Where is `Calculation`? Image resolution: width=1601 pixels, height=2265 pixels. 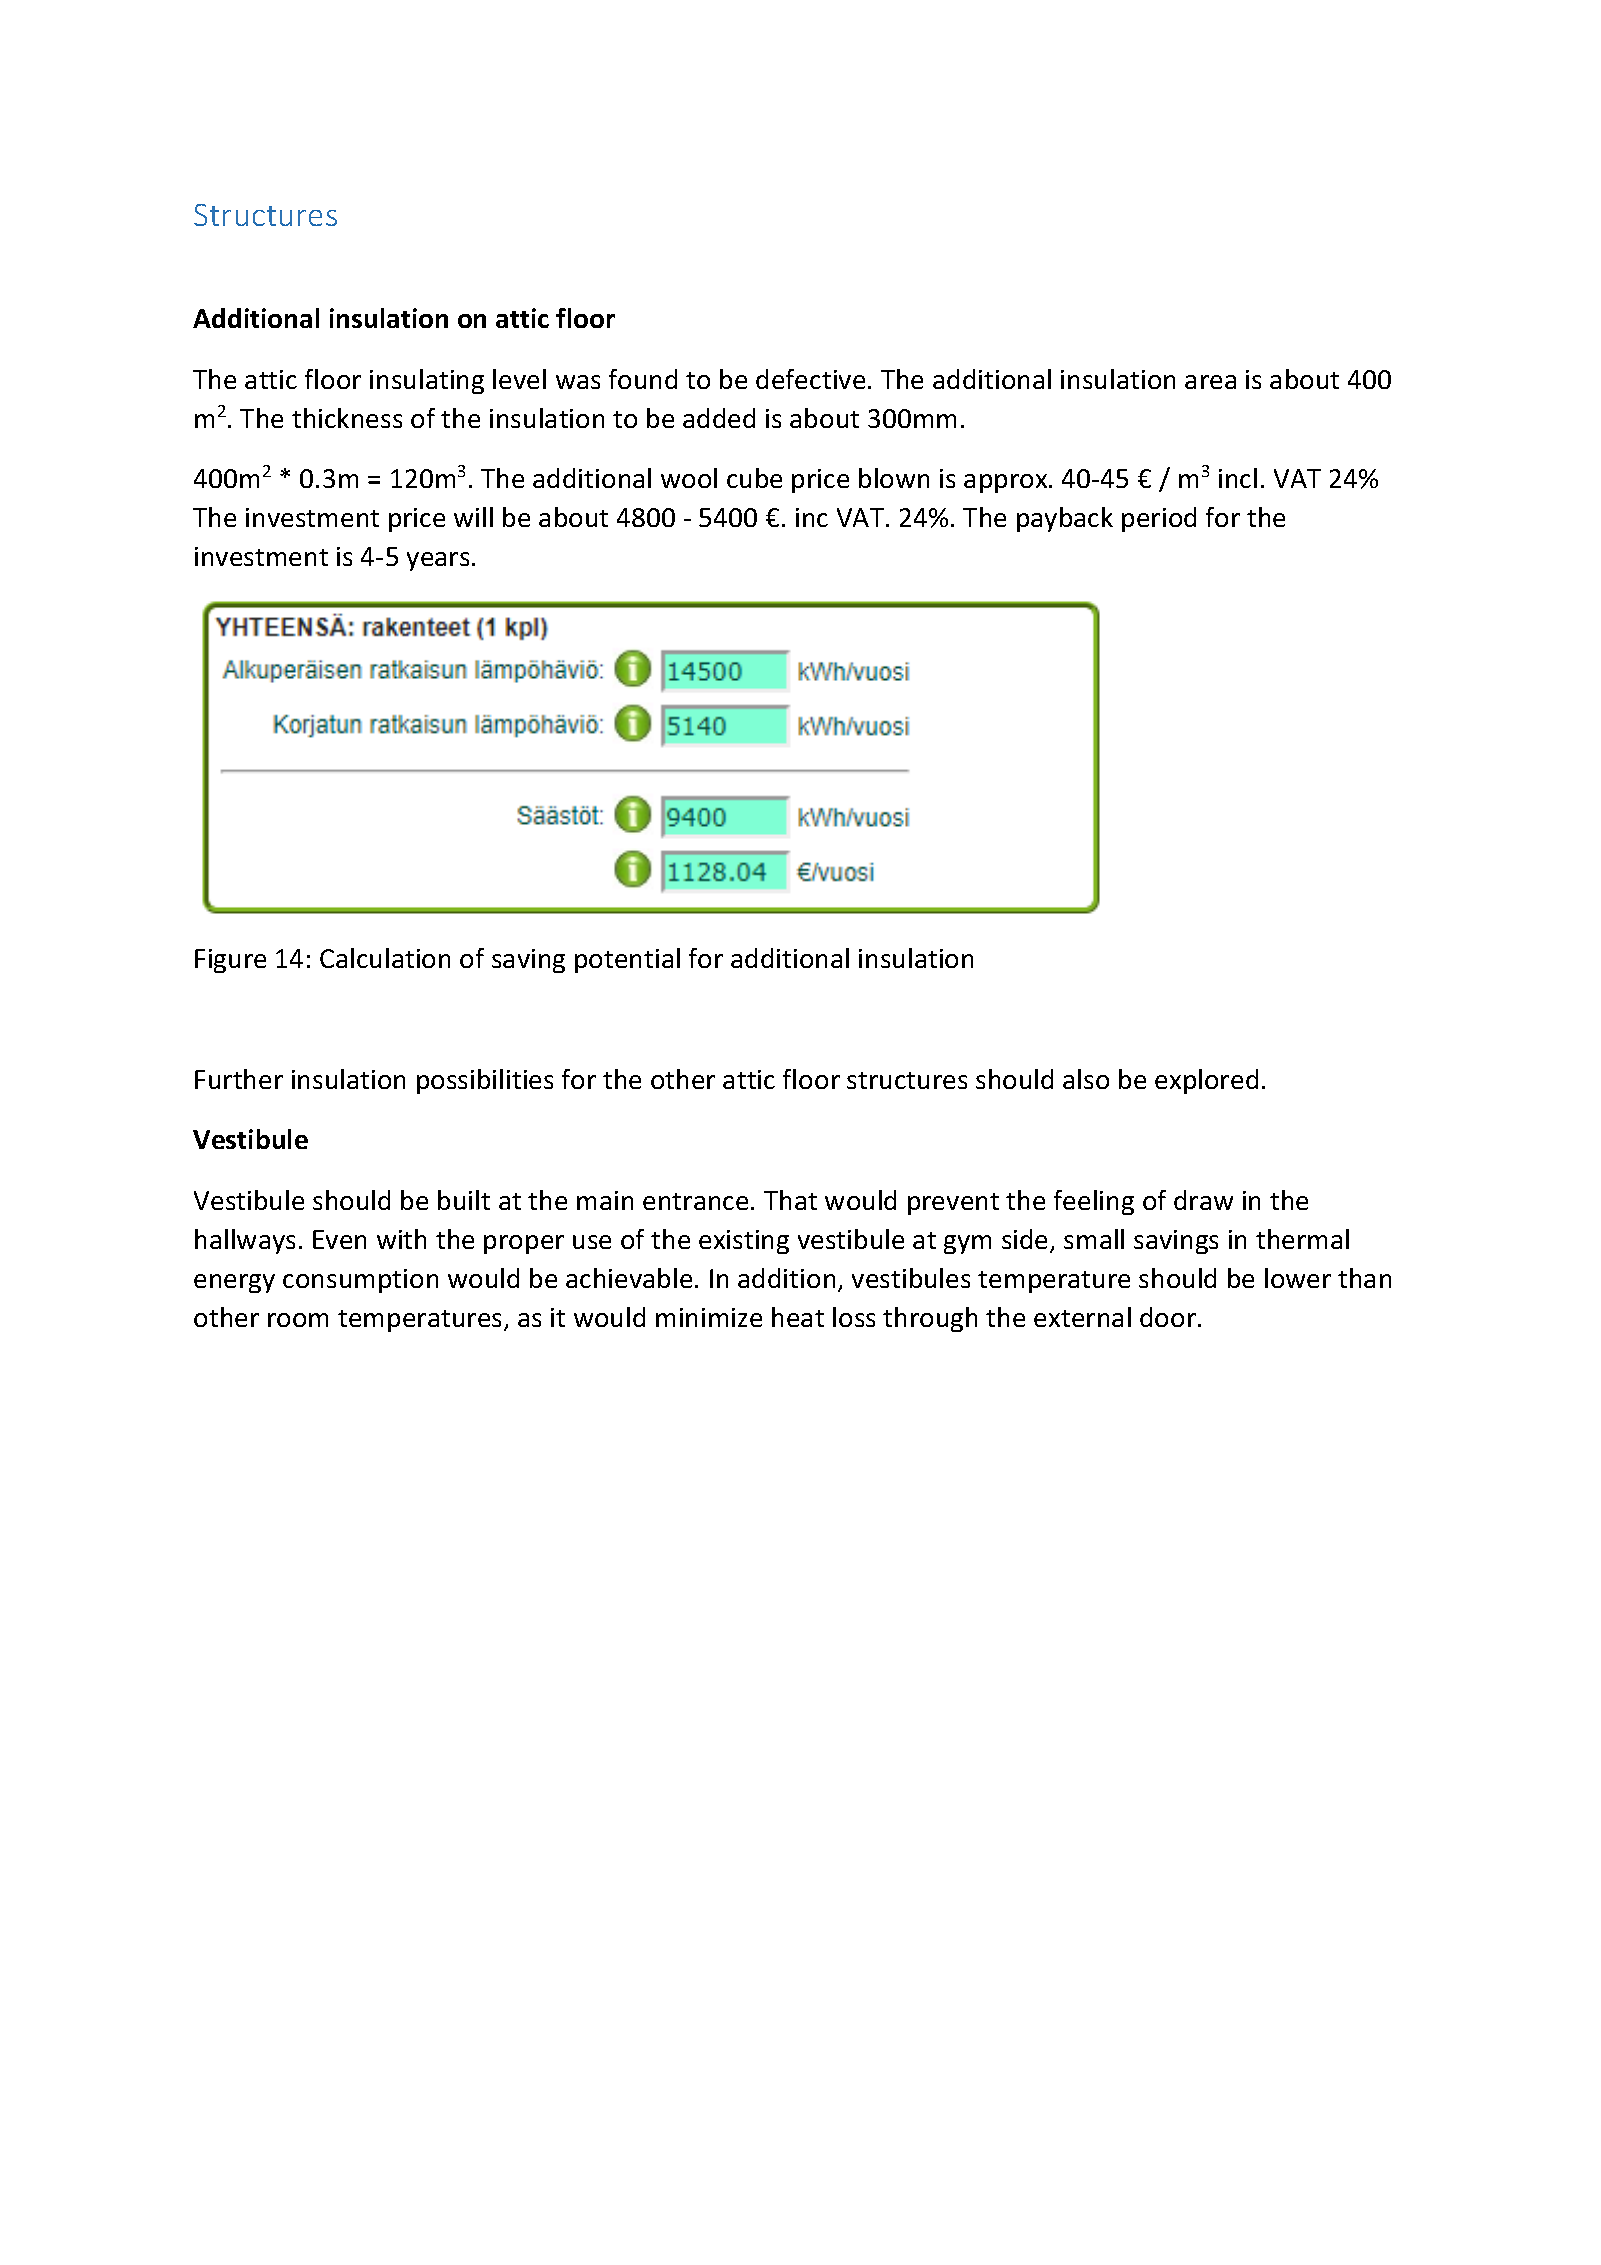
Calculation is located at coordinates (385, 958).
